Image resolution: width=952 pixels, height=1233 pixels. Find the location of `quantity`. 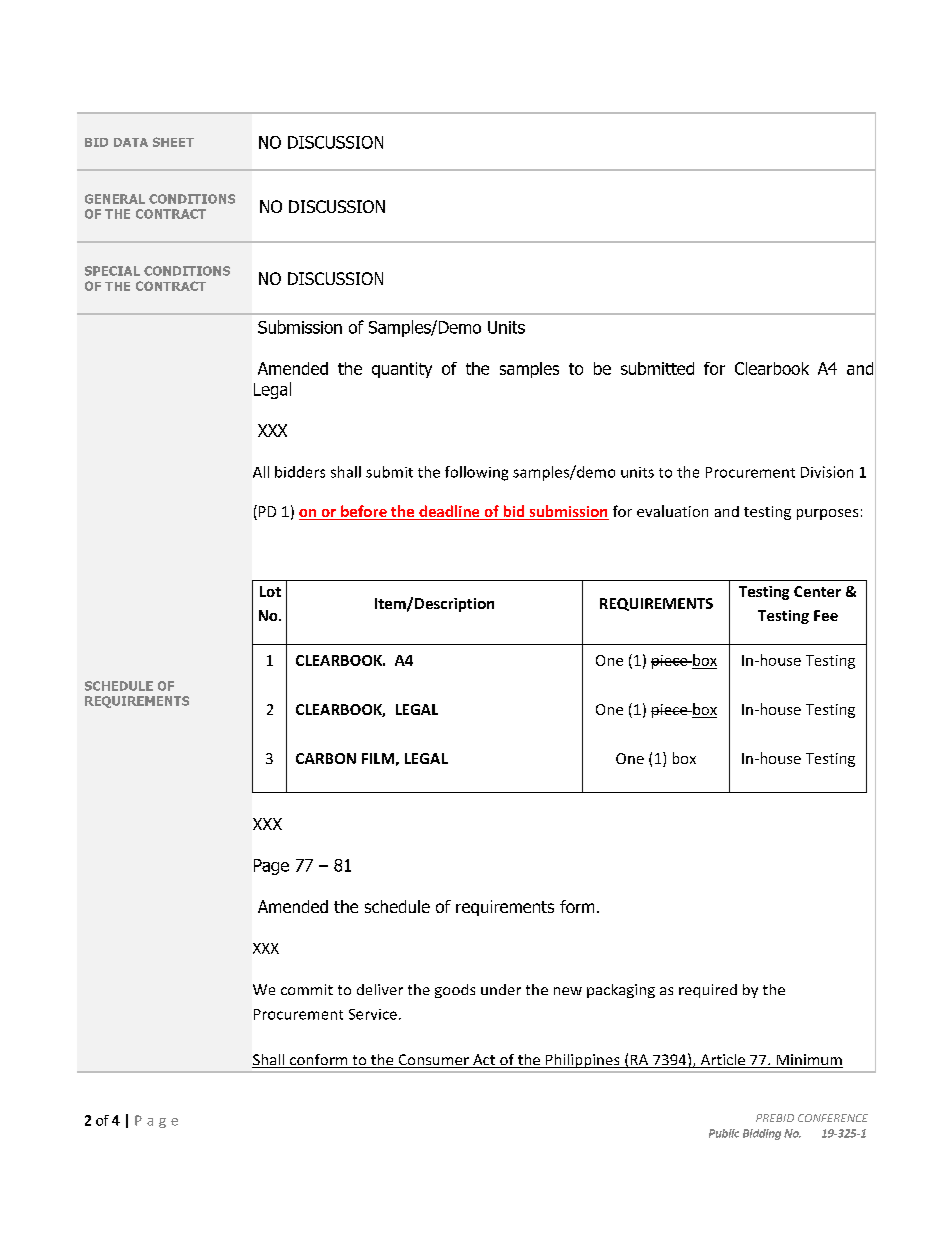

quantity is located at coordinates (402, 370).
